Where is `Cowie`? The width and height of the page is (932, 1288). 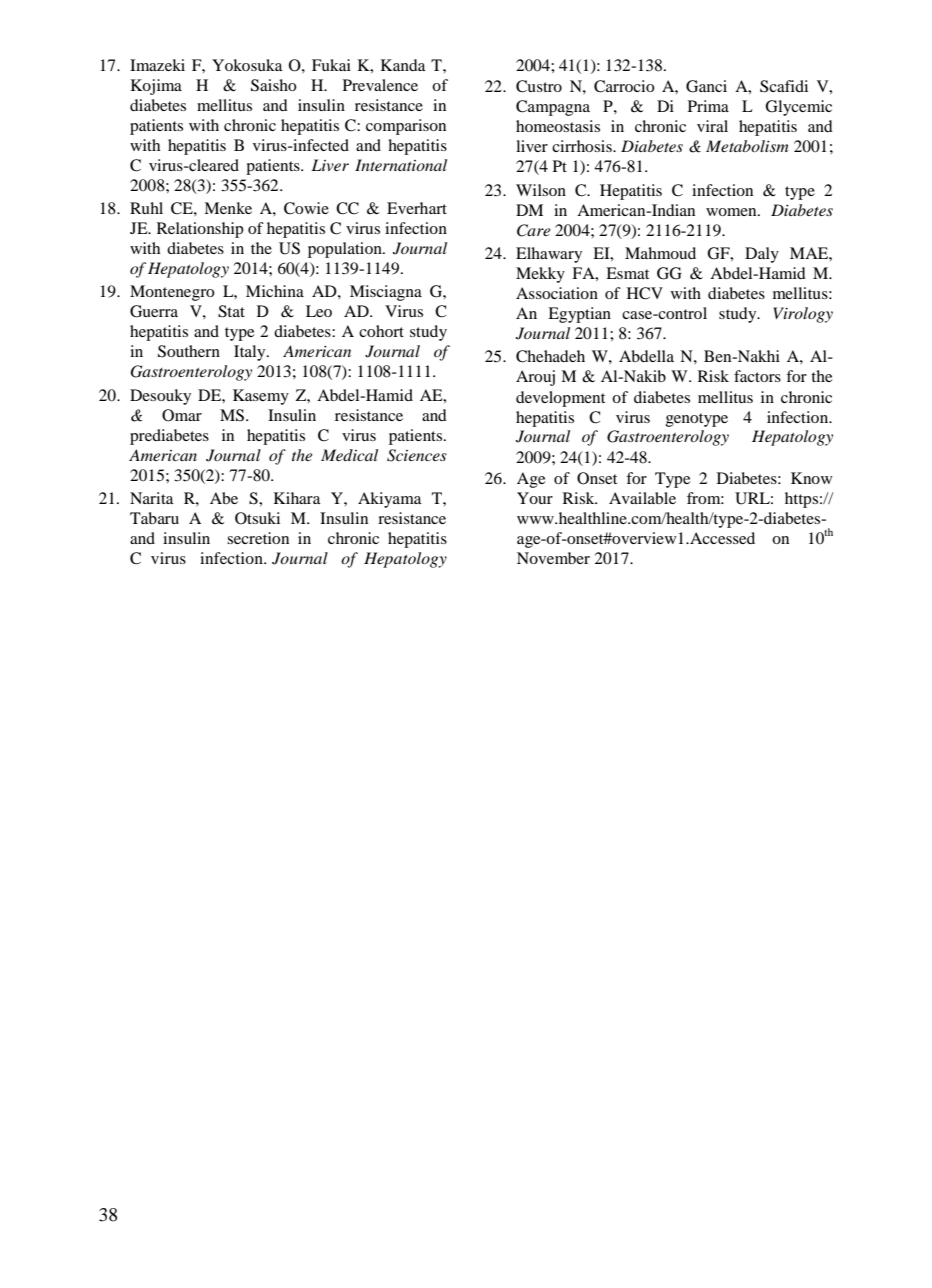 Cowie is located at coordinates (306, 208).
